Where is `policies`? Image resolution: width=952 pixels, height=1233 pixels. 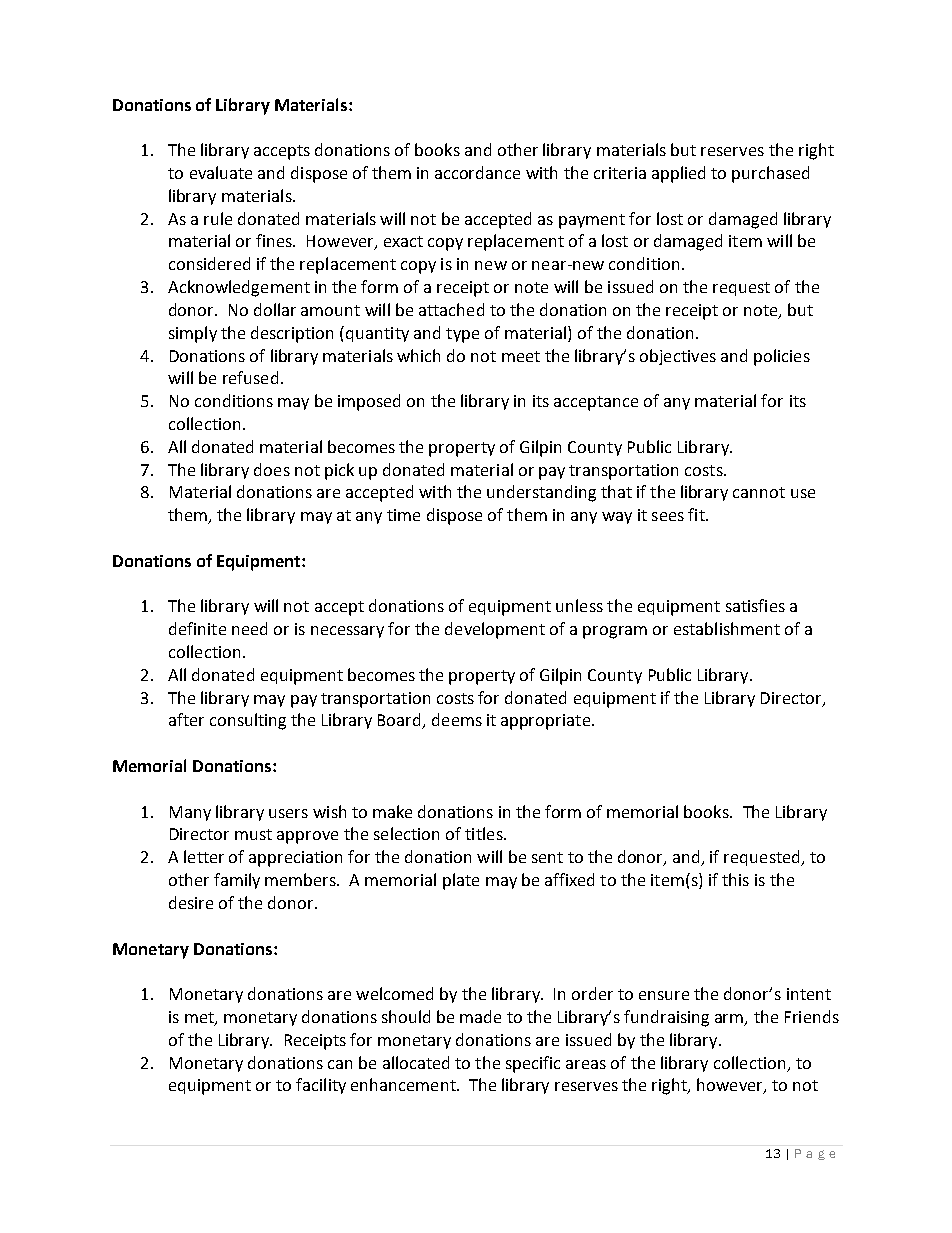 policies is located at coordinates (782, 357).
